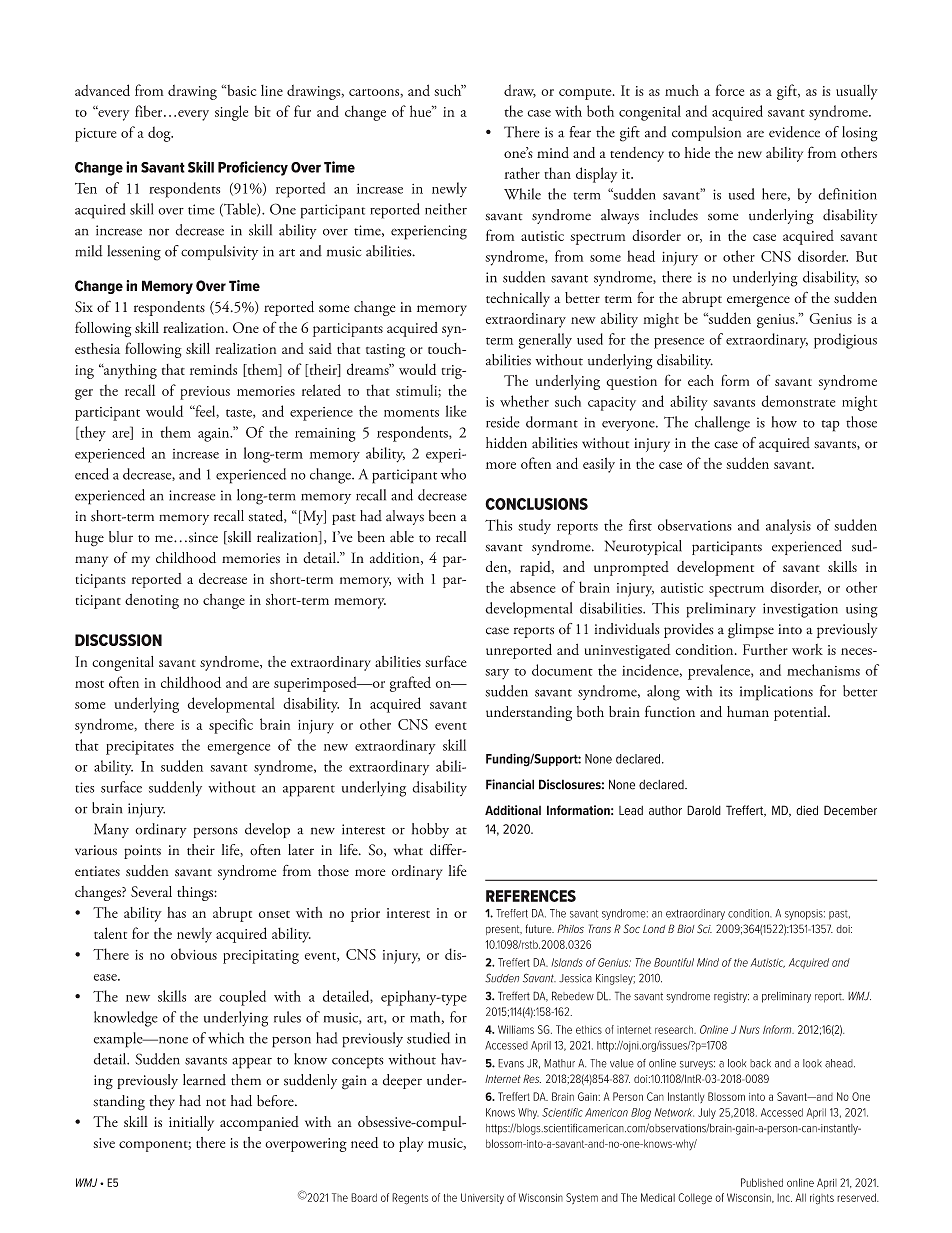 The width and height of the screenshot is (952, 1233). Describe the element at coordinates (84, 307) in the screenshot. I see `Six` at that location.
